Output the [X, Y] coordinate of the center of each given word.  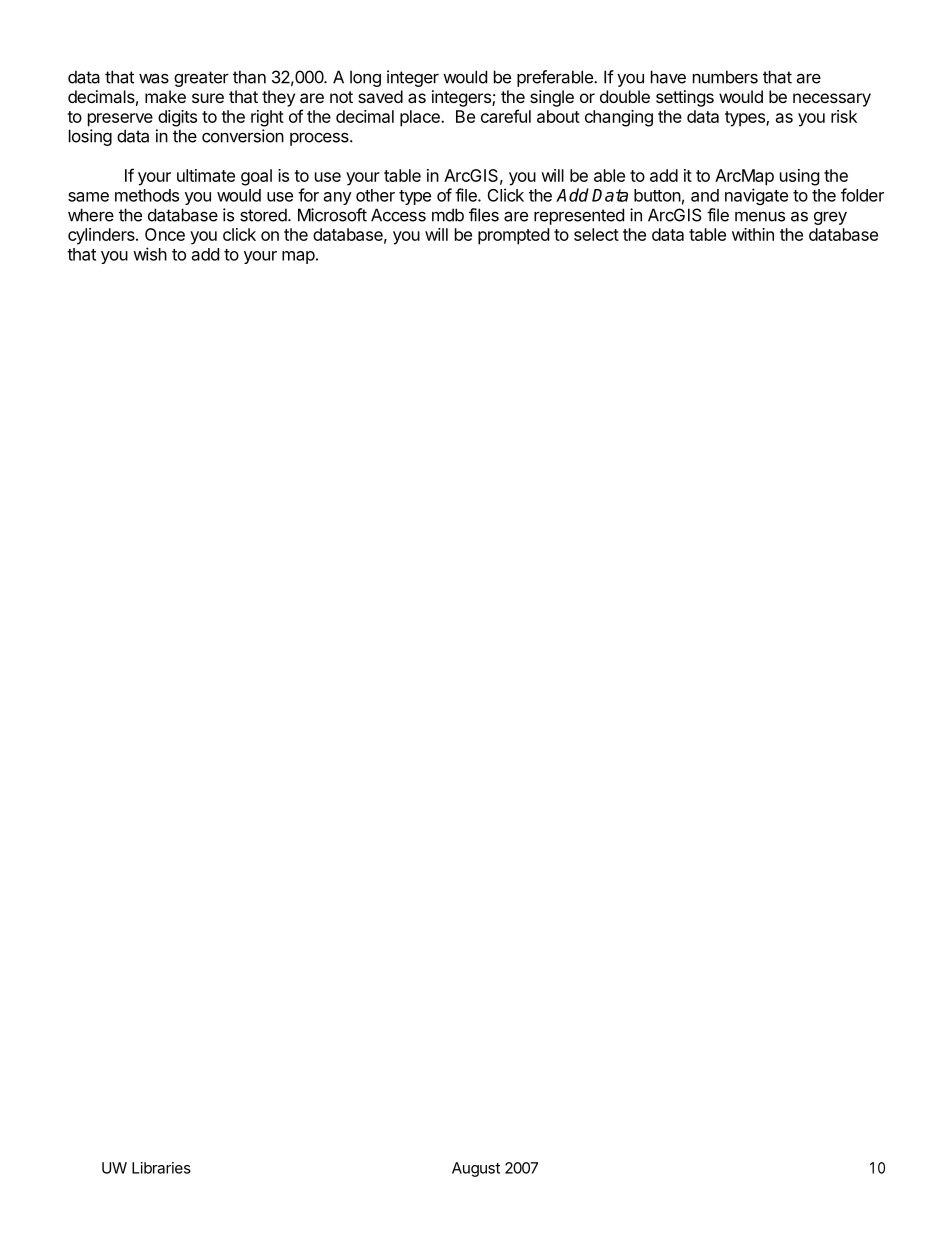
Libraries [161, 1168]
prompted [513, 236]
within [753, 234]
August [476, 1169]
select [596, 234]
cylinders [102, 236]
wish [150, 254]
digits [177, 118]
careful [506, 116]
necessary [832, 100]
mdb [448, 215]
